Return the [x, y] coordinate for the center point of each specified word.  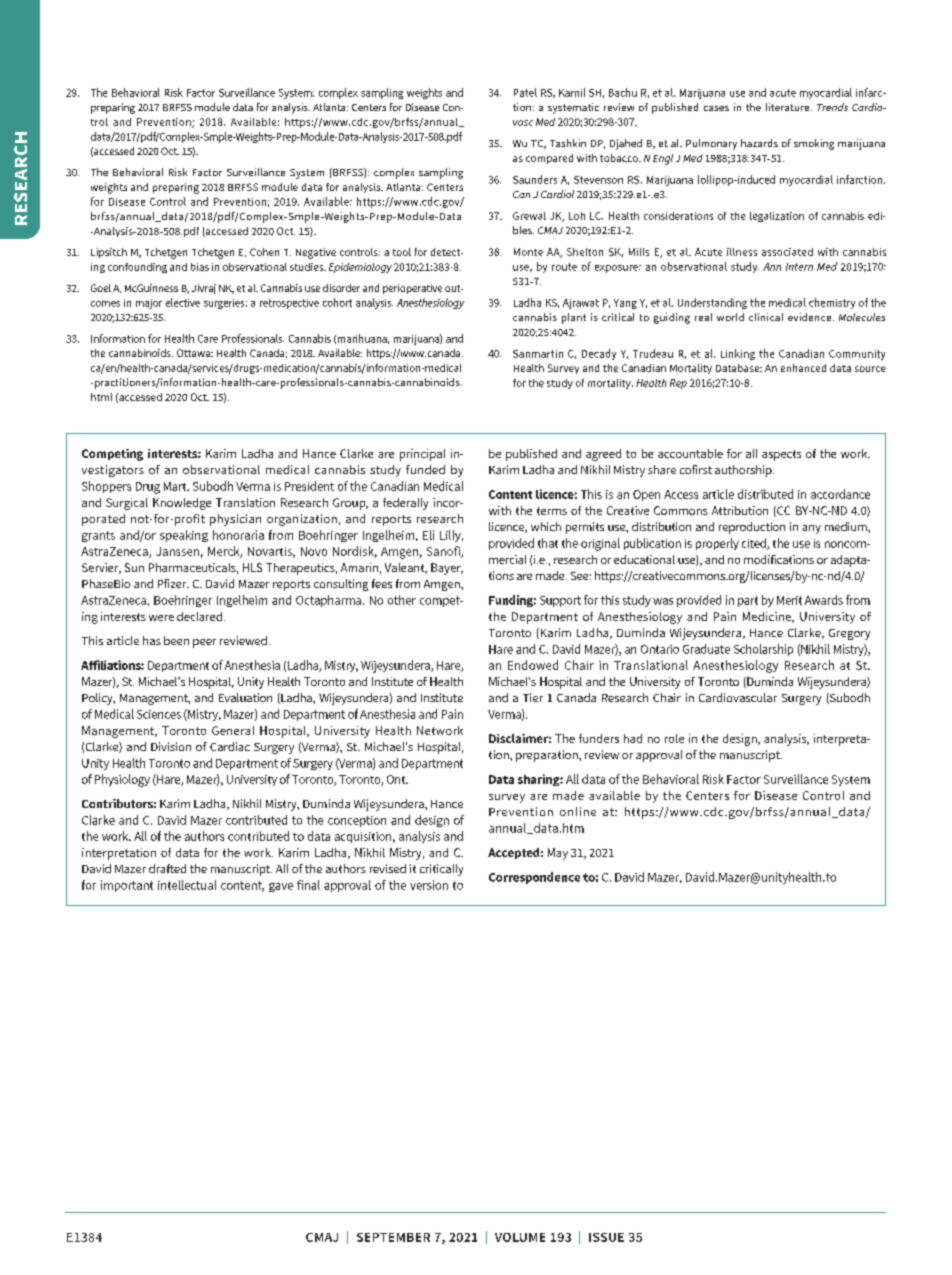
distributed [765, 494]
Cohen [264, 252]
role [674, 738]
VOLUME [520, 1237]
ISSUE [606, 1237]
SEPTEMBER [393, 1237]
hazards [759, 143]
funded [425, 469]
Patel [525, 92]
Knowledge [182, 504]
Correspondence [534, 878]
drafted [167, 868]
